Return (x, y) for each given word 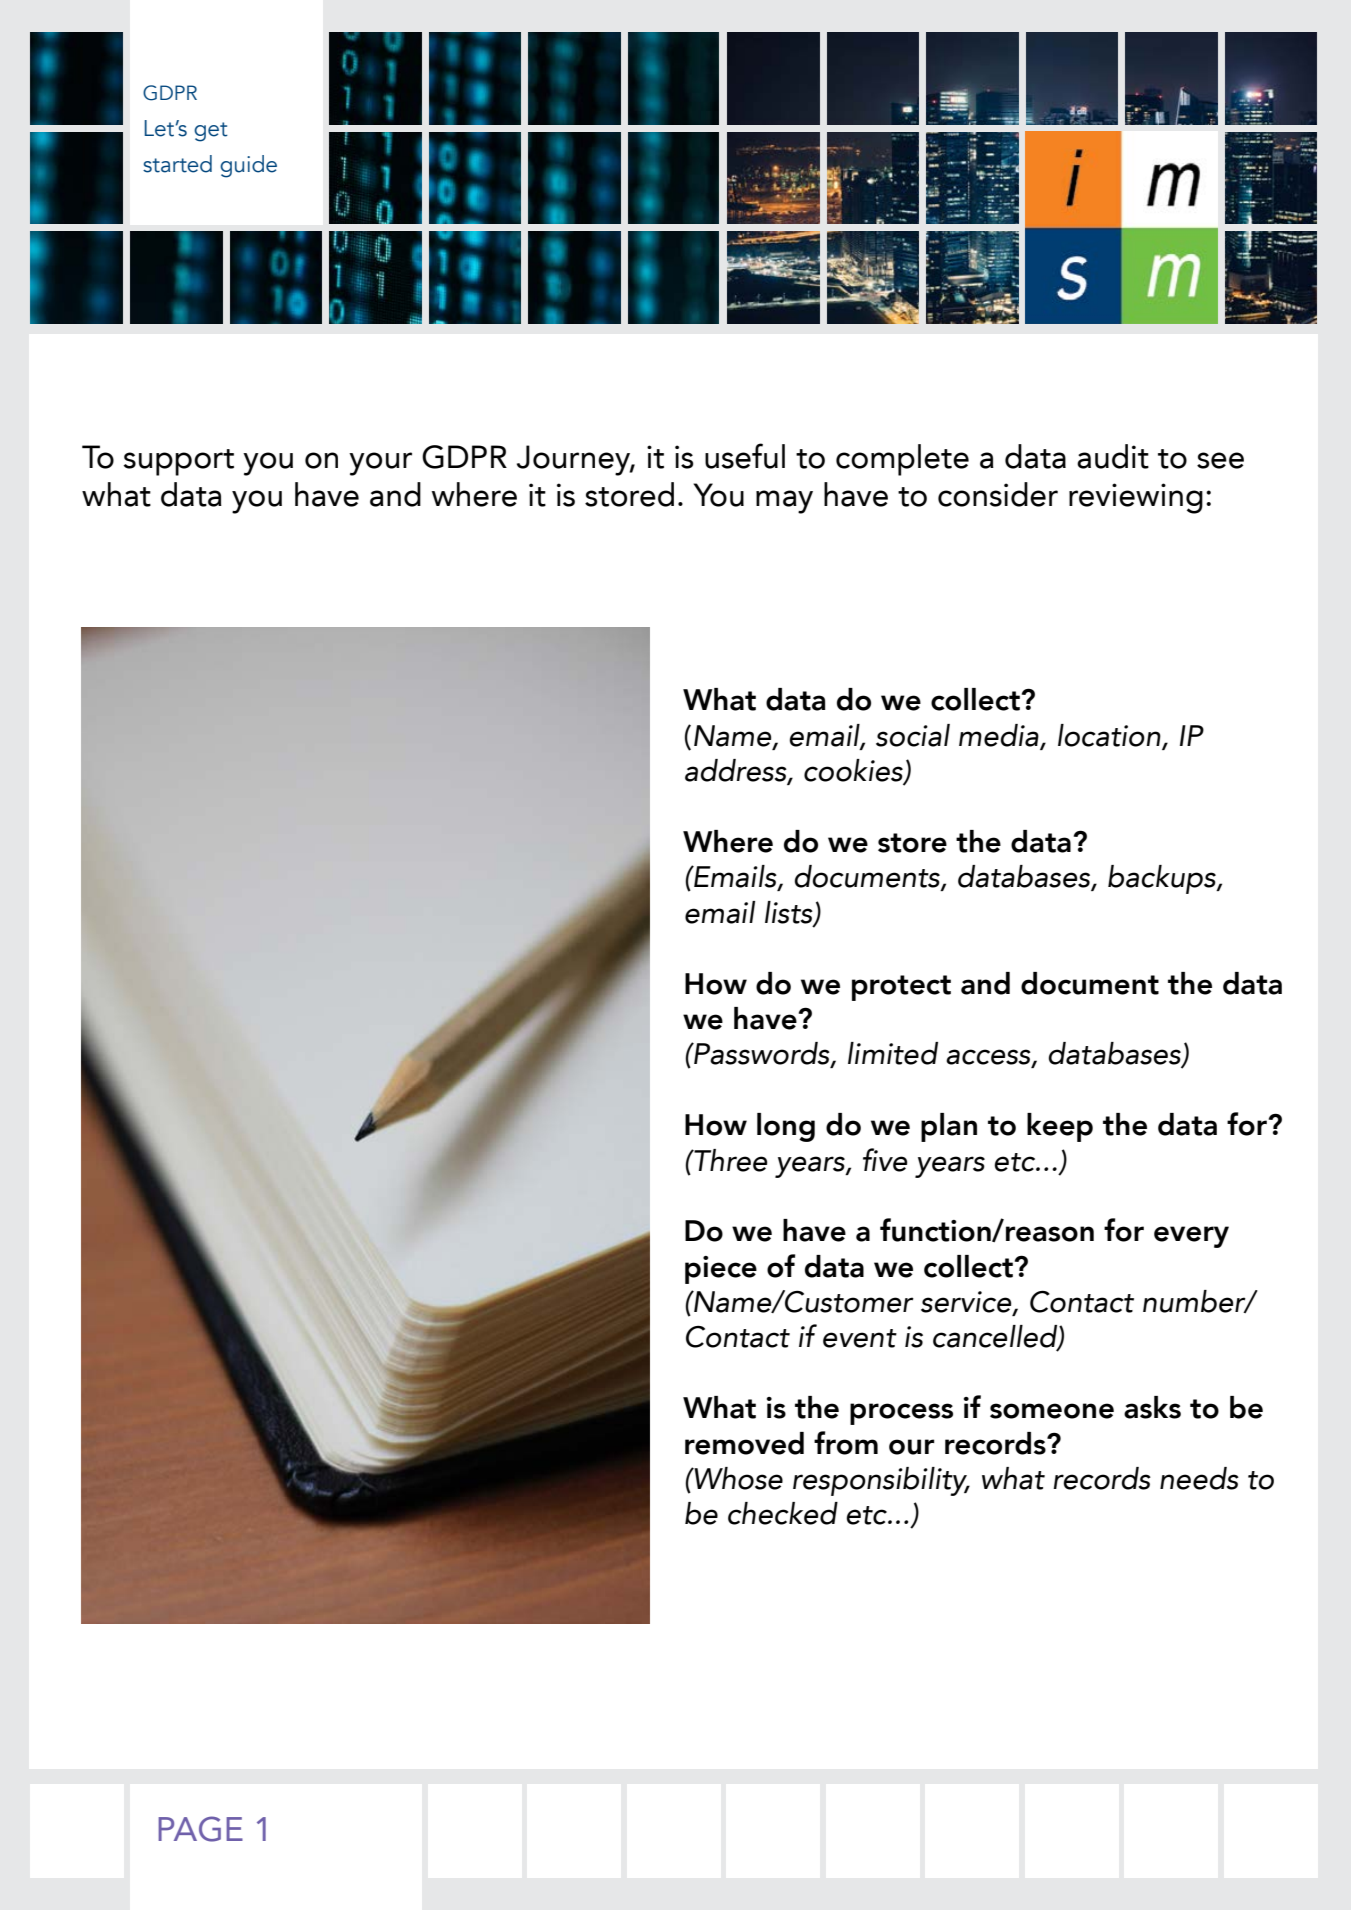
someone (1052, 1411)
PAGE (200, 1829)
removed (744, 1443)
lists (790, 913)
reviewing (1136, 498)
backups (1163, 879)
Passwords (762, 1054)
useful (745, 456)
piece (721, 1270)
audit (1113, 456)
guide (248, 166)
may (784, 502)
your (380, 464)
